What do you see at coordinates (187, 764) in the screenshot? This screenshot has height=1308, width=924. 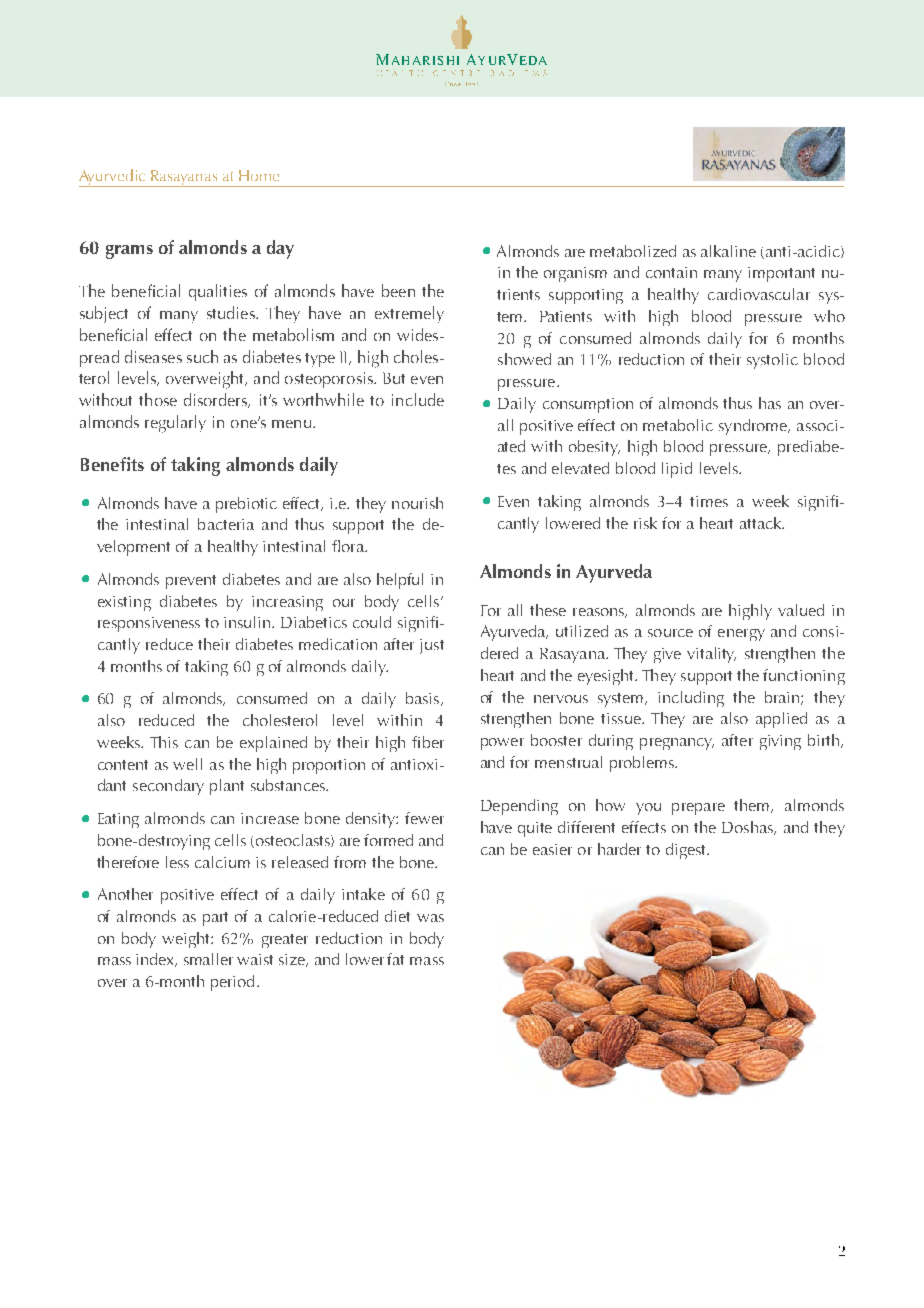 I see `well` at bounding box center [187, 764].
